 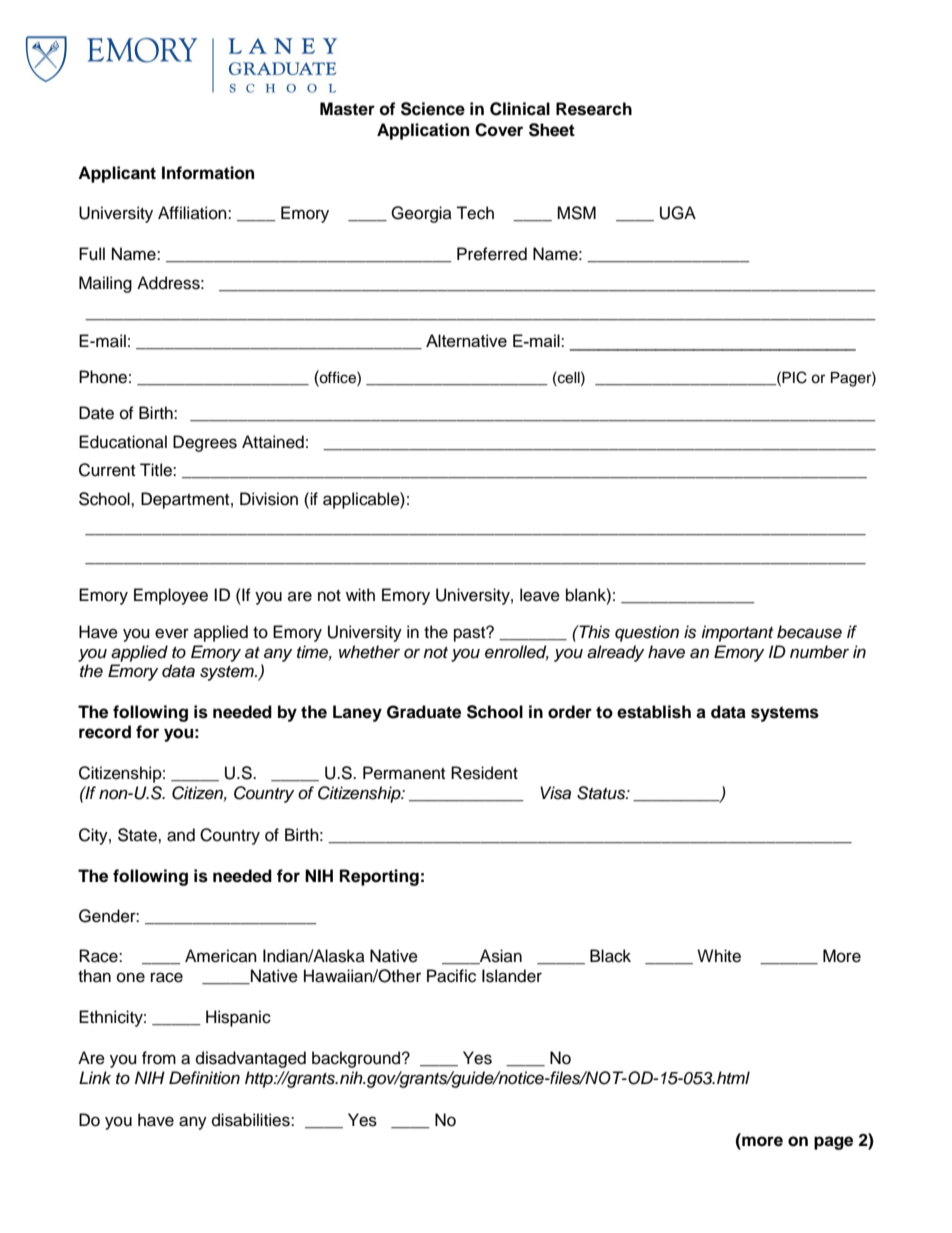 What do you see at coordinates (654, 712) in the screenshot?
I see `establish` at bounding box center [654, 712].
